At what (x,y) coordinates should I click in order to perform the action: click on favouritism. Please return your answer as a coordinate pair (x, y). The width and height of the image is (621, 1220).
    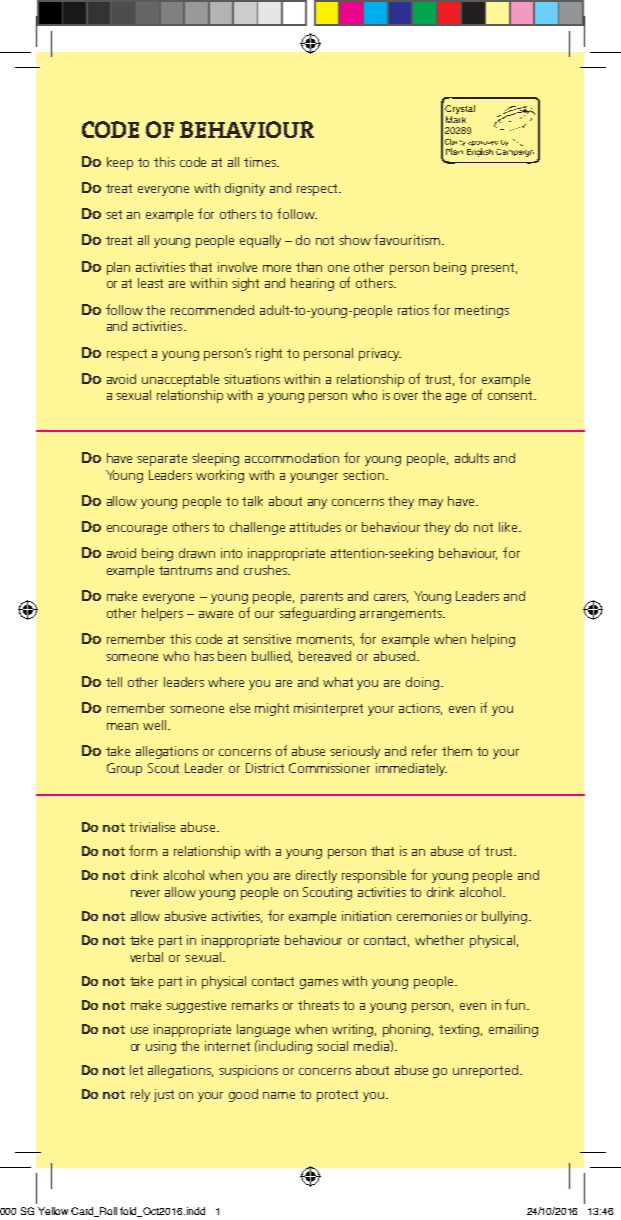
    Looking at the image, I should click on (408, 239).
